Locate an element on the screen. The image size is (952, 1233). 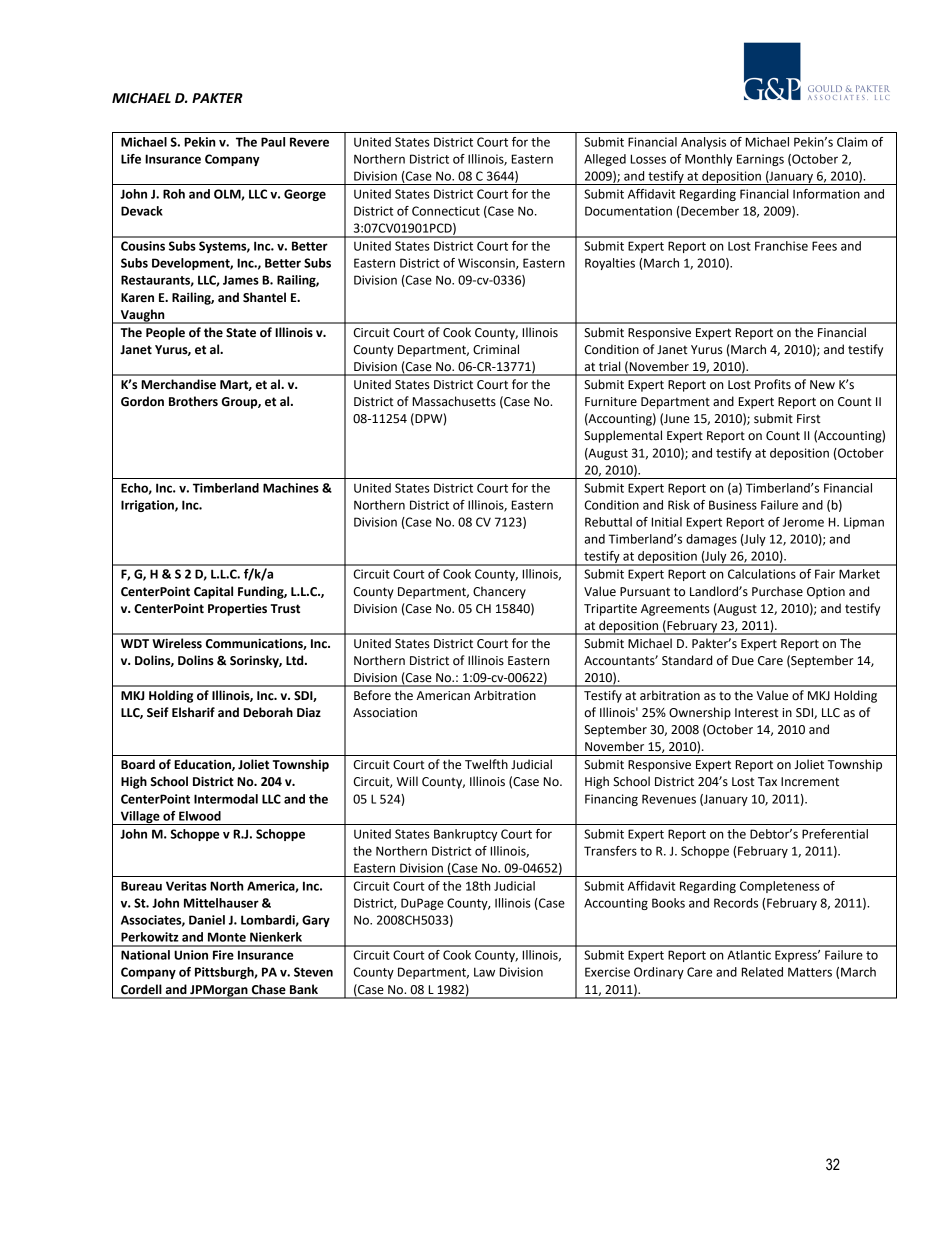
Related is located at coordinates (762, 972).
